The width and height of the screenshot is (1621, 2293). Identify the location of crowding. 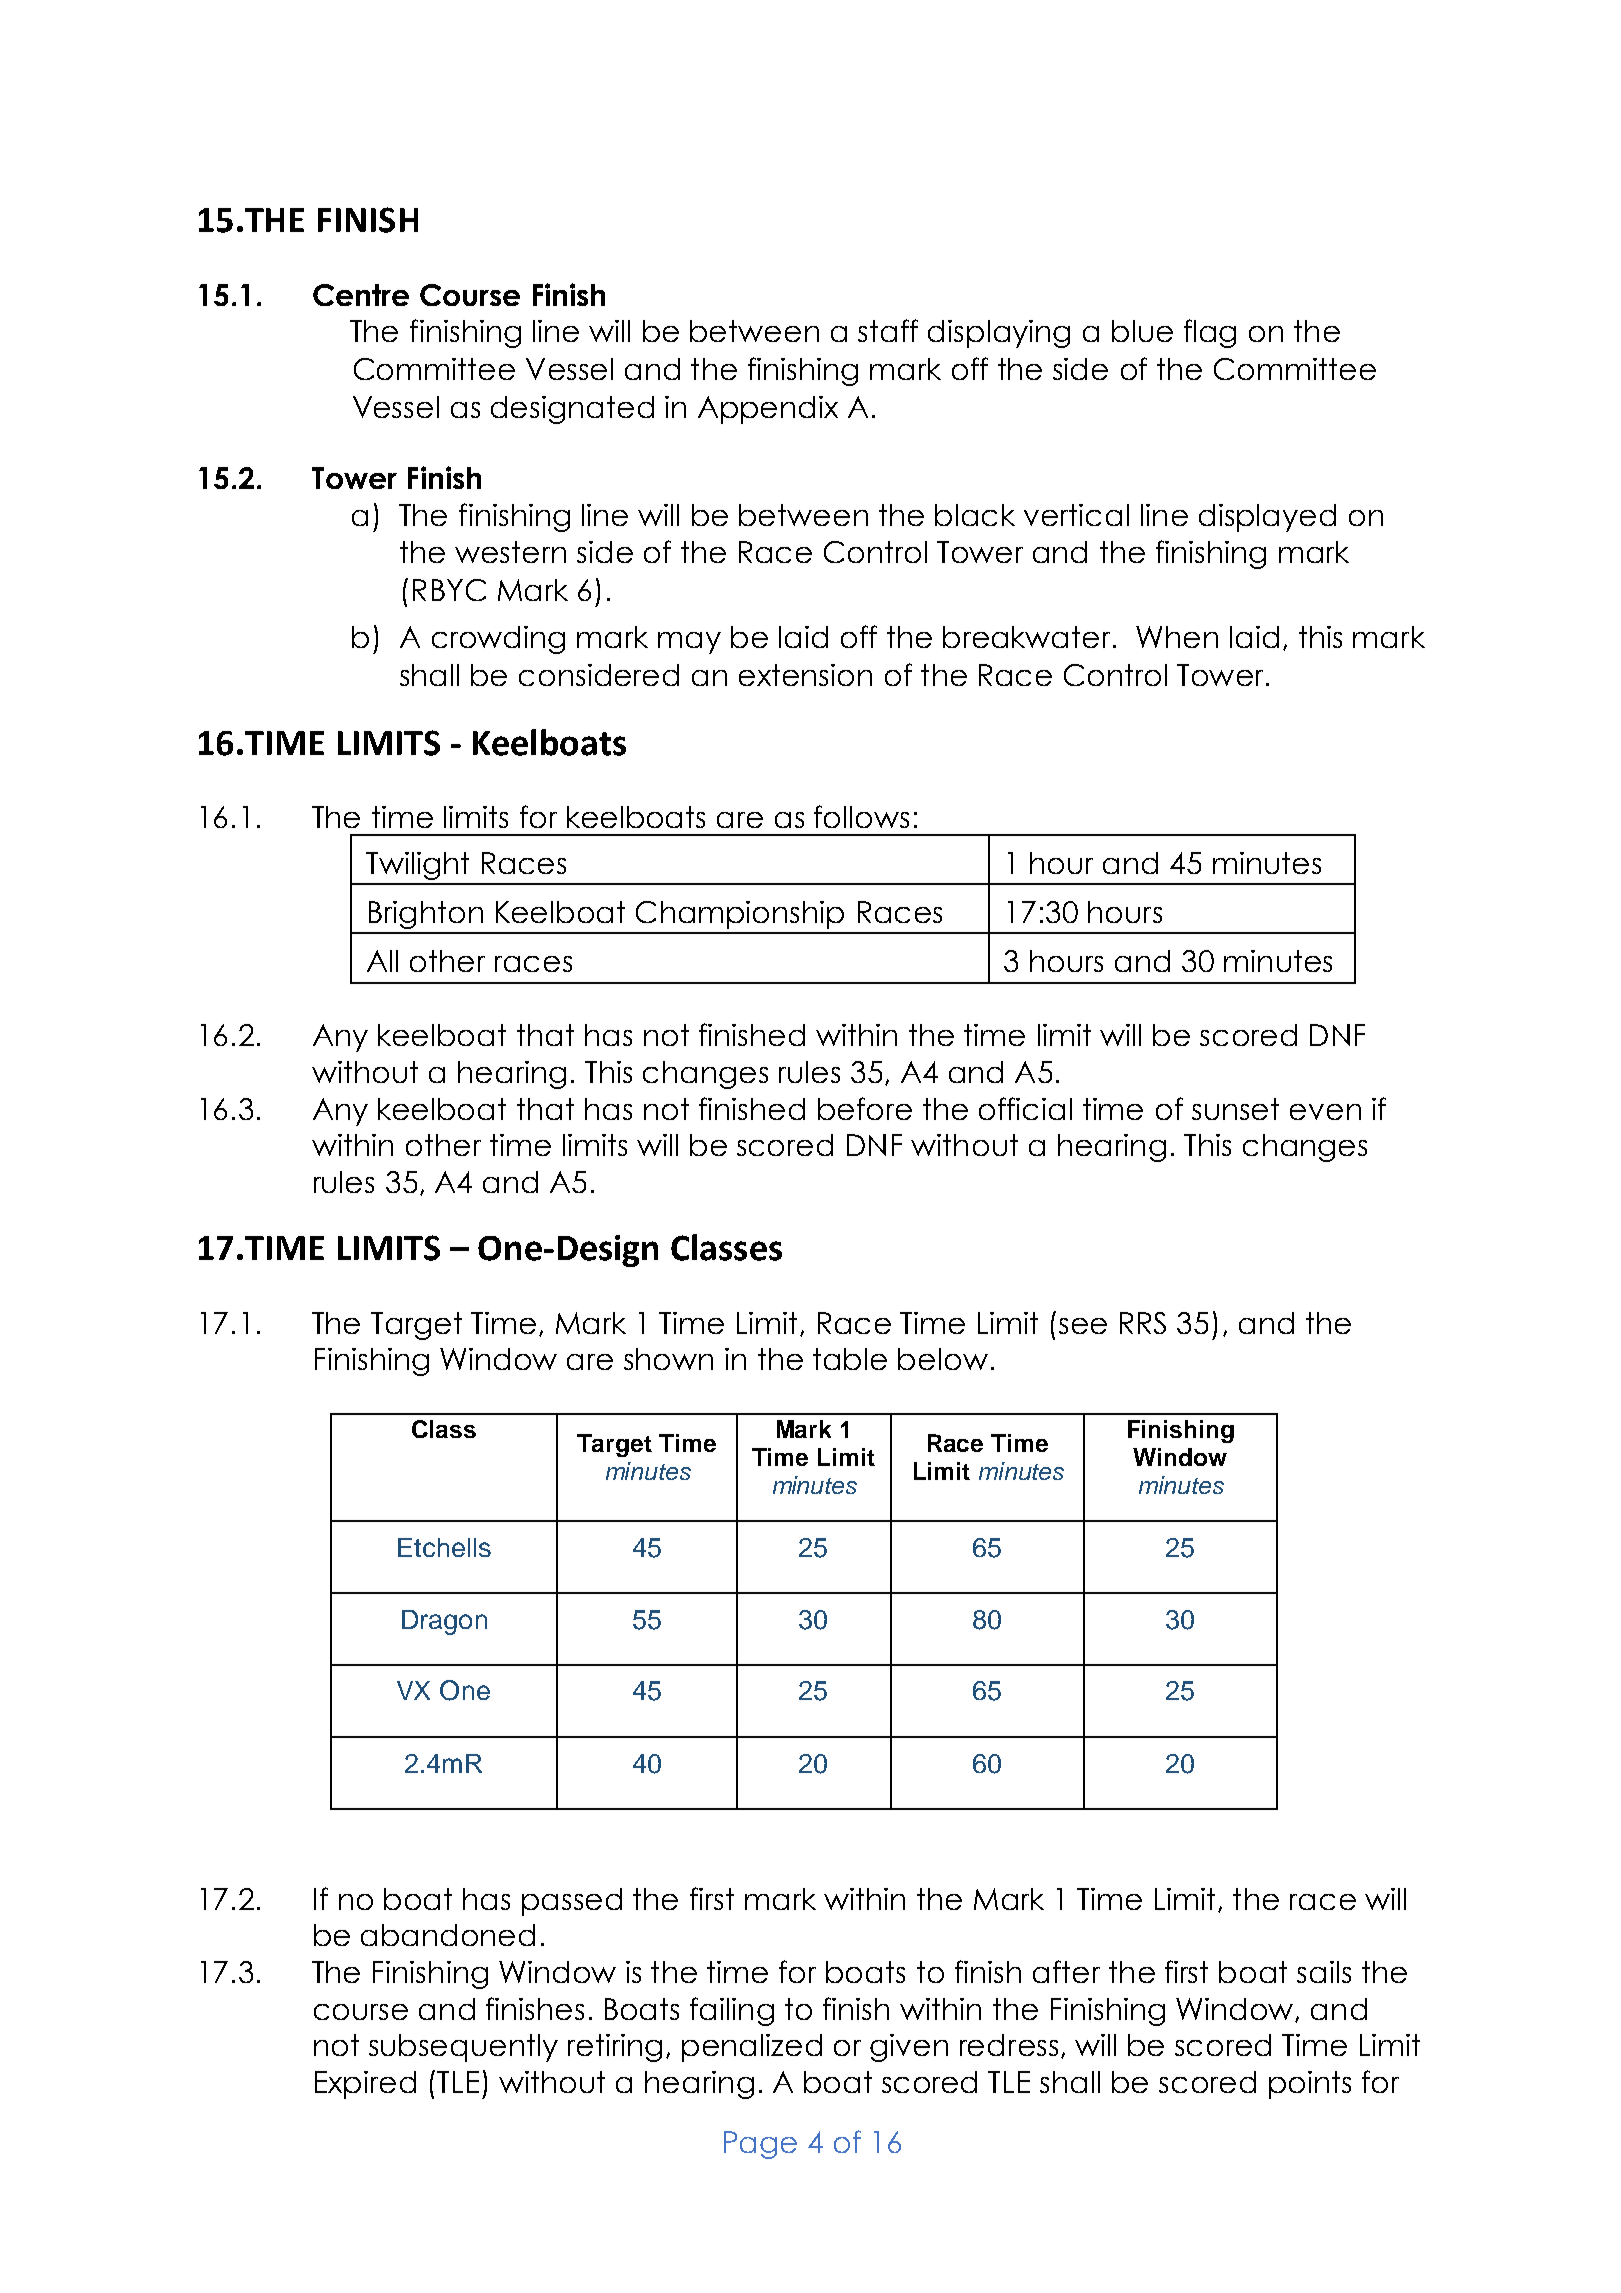
(498, 640).
